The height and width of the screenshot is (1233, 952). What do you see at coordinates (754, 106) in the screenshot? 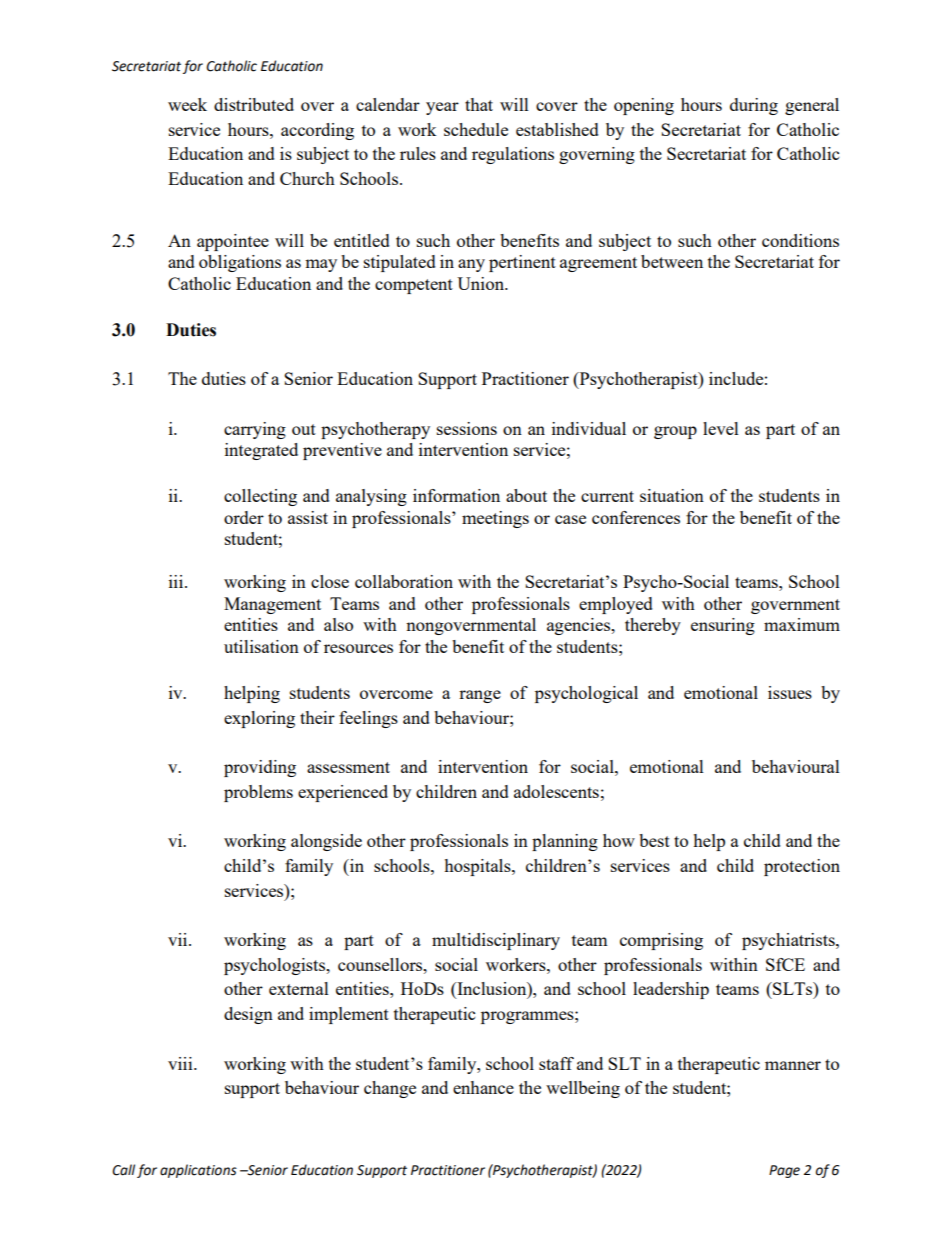
I see `during` at bounding box center [754, 106].
